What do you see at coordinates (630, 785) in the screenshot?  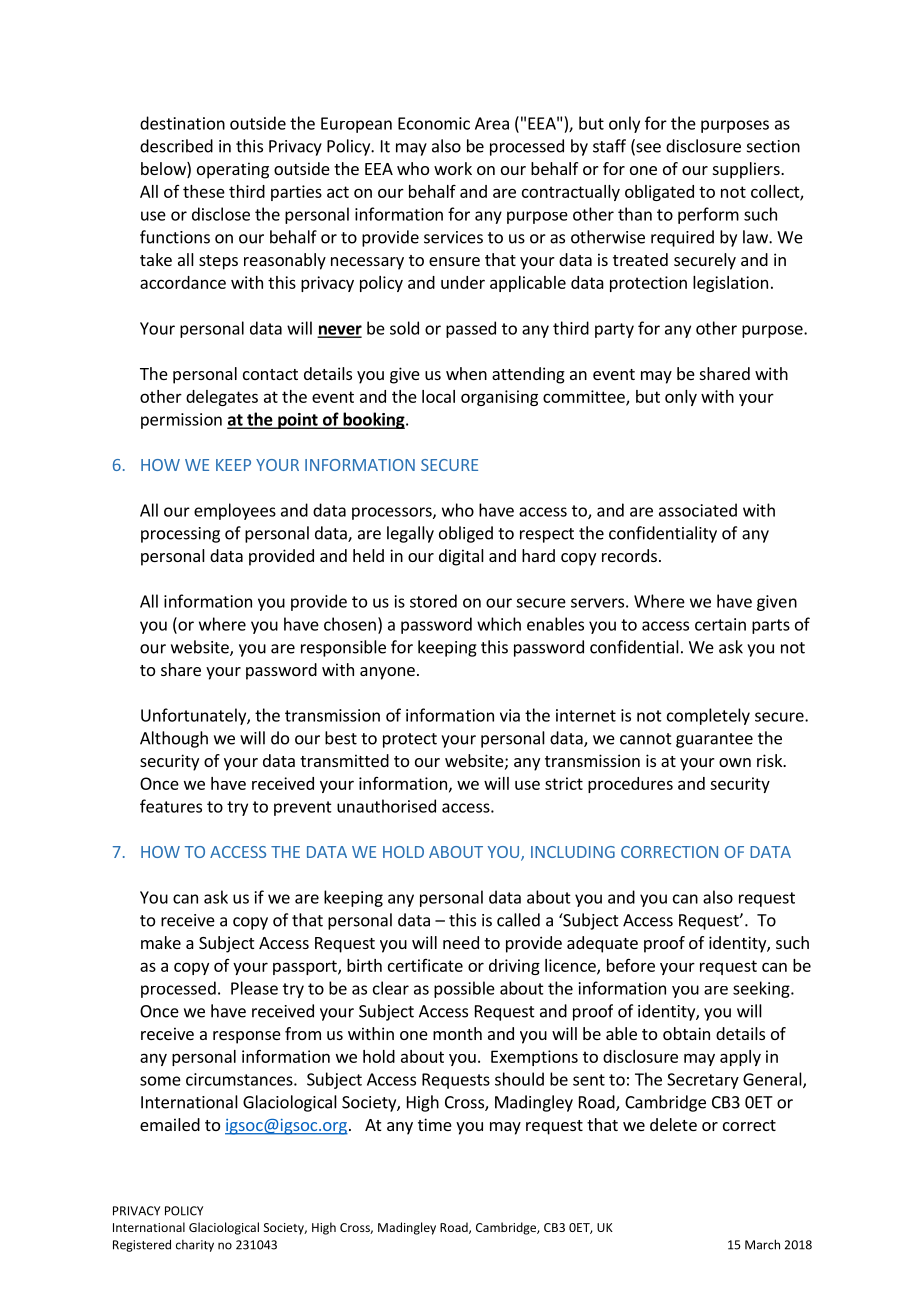 I see `procedures` at bounding box center [630, 785].
